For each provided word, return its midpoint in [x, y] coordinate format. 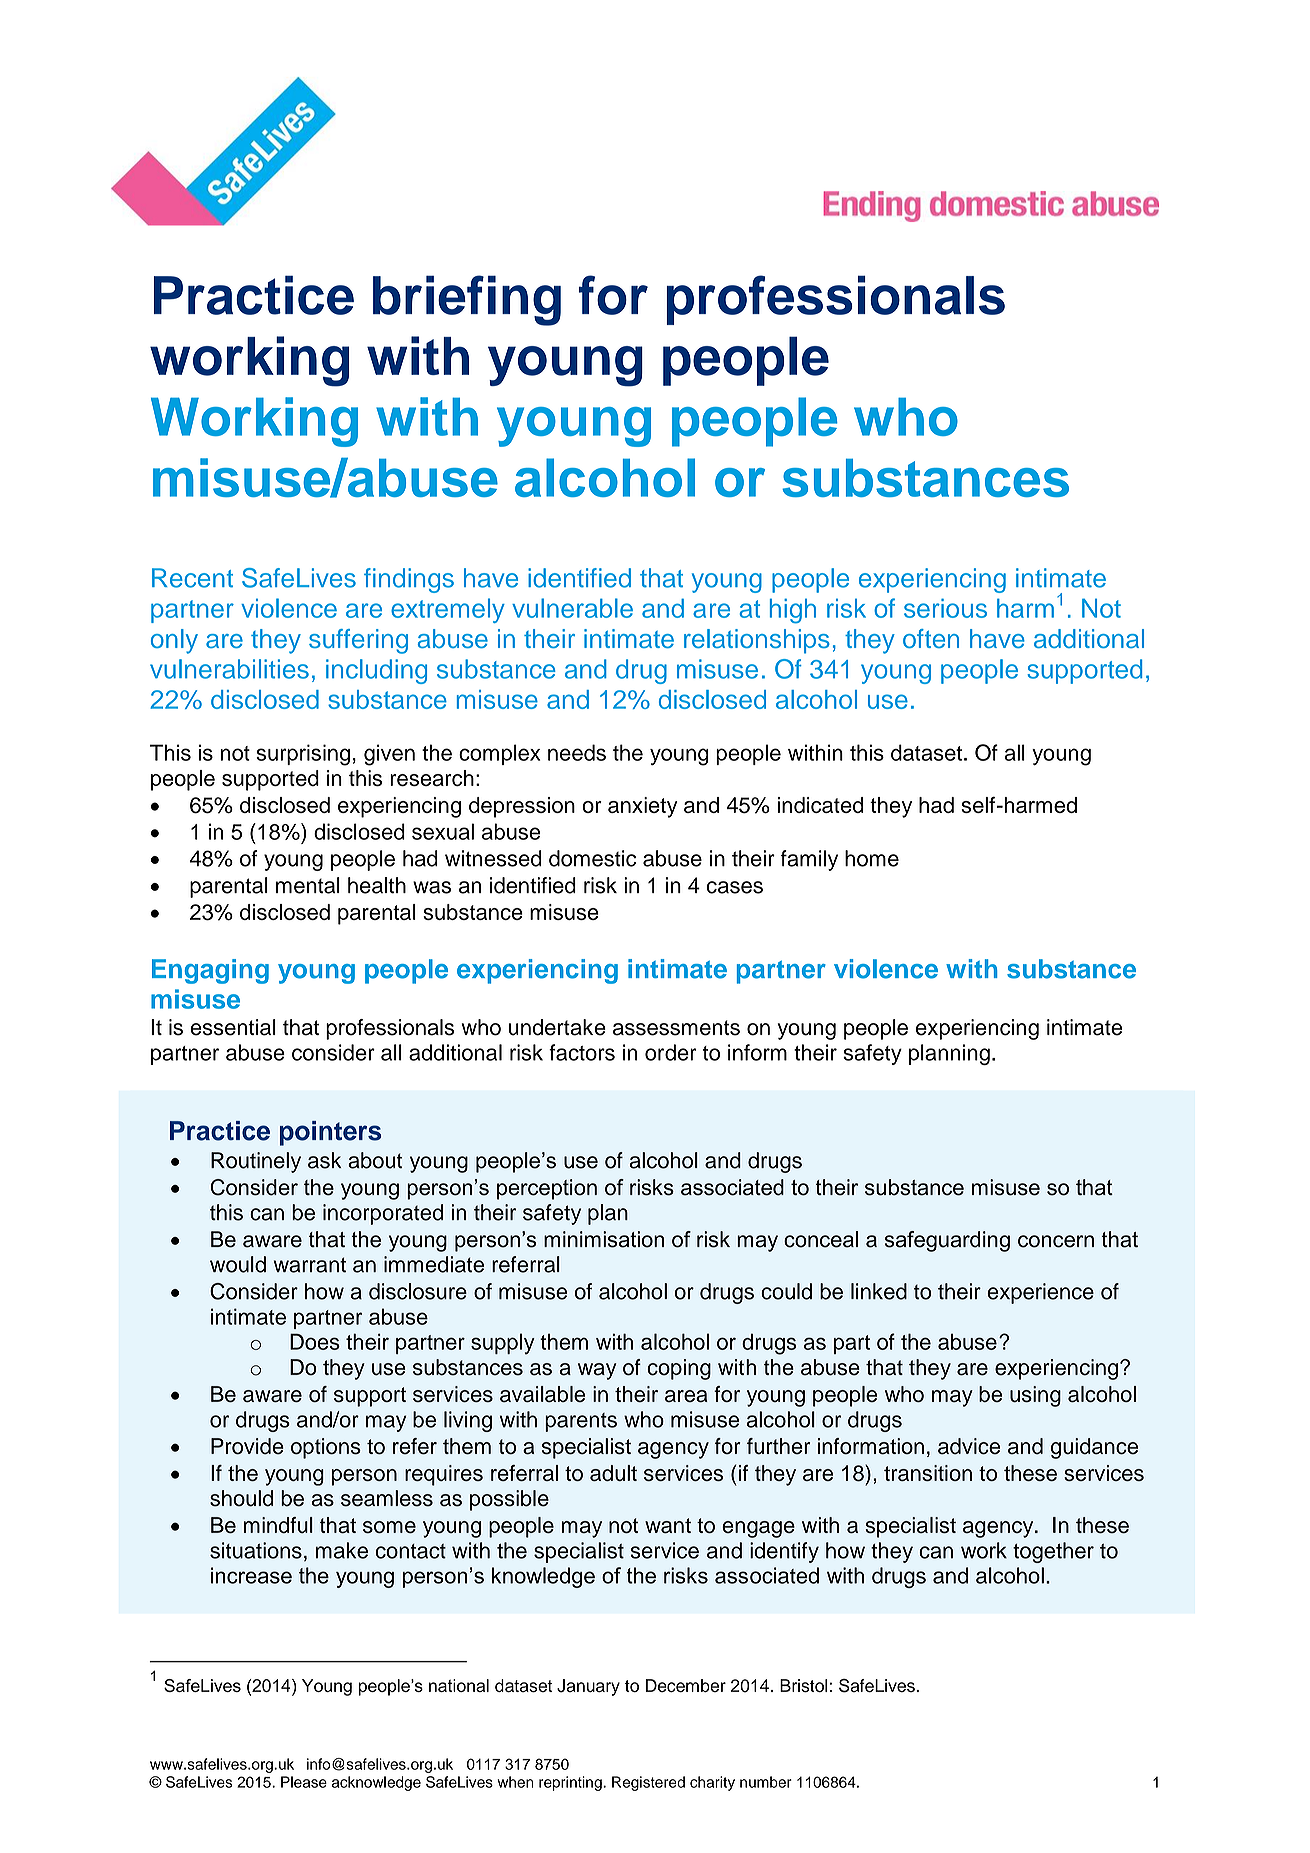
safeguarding [947, 1241]
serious [945, 608]
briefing [467, 300]
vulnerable [572, 608]
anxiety [642, 807]
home [872, 858]
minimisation [604, 1239]
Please [304, 1782]
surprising [303, 755]
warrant [310, 1265]
